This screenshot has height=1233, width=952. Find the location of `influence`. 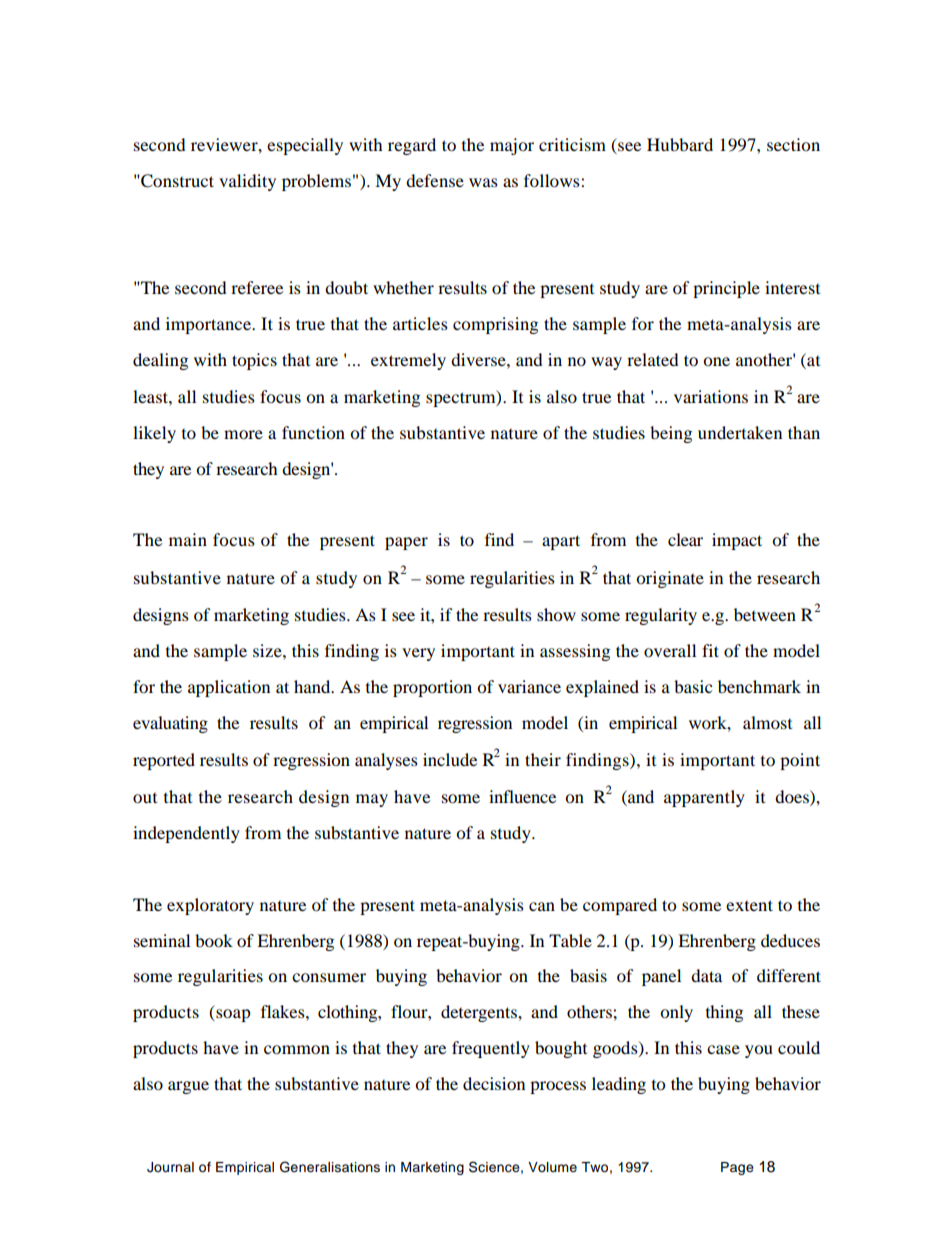

influence is located at coordinates (522, 796).
